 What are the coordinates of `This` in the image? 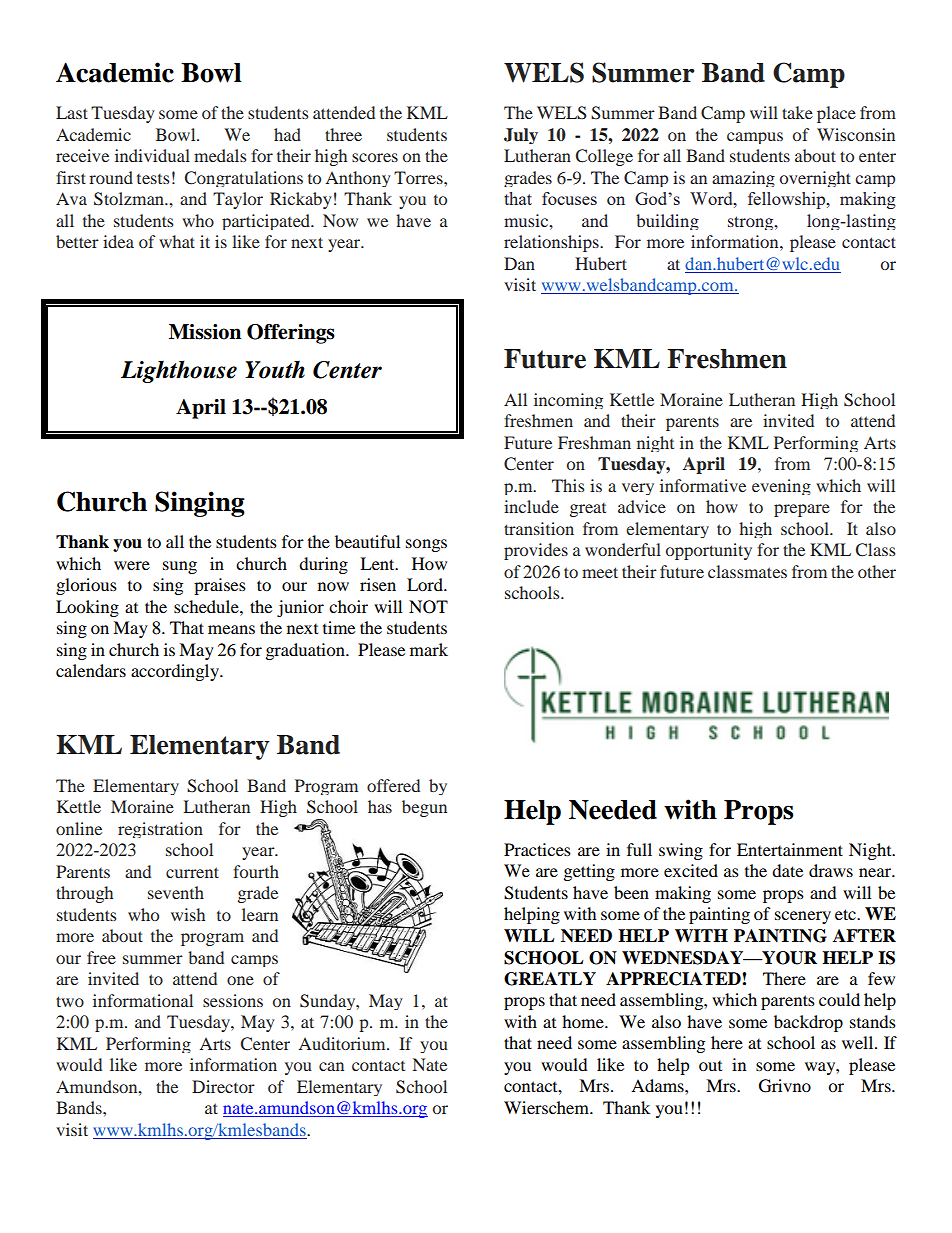 It's located at (568, 485).
